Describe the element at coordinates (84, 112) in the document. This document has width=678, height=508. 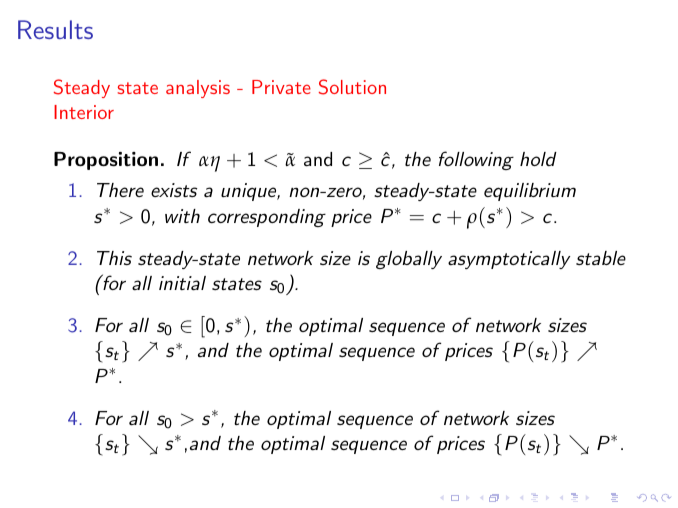
I see `Interior` at that location.
